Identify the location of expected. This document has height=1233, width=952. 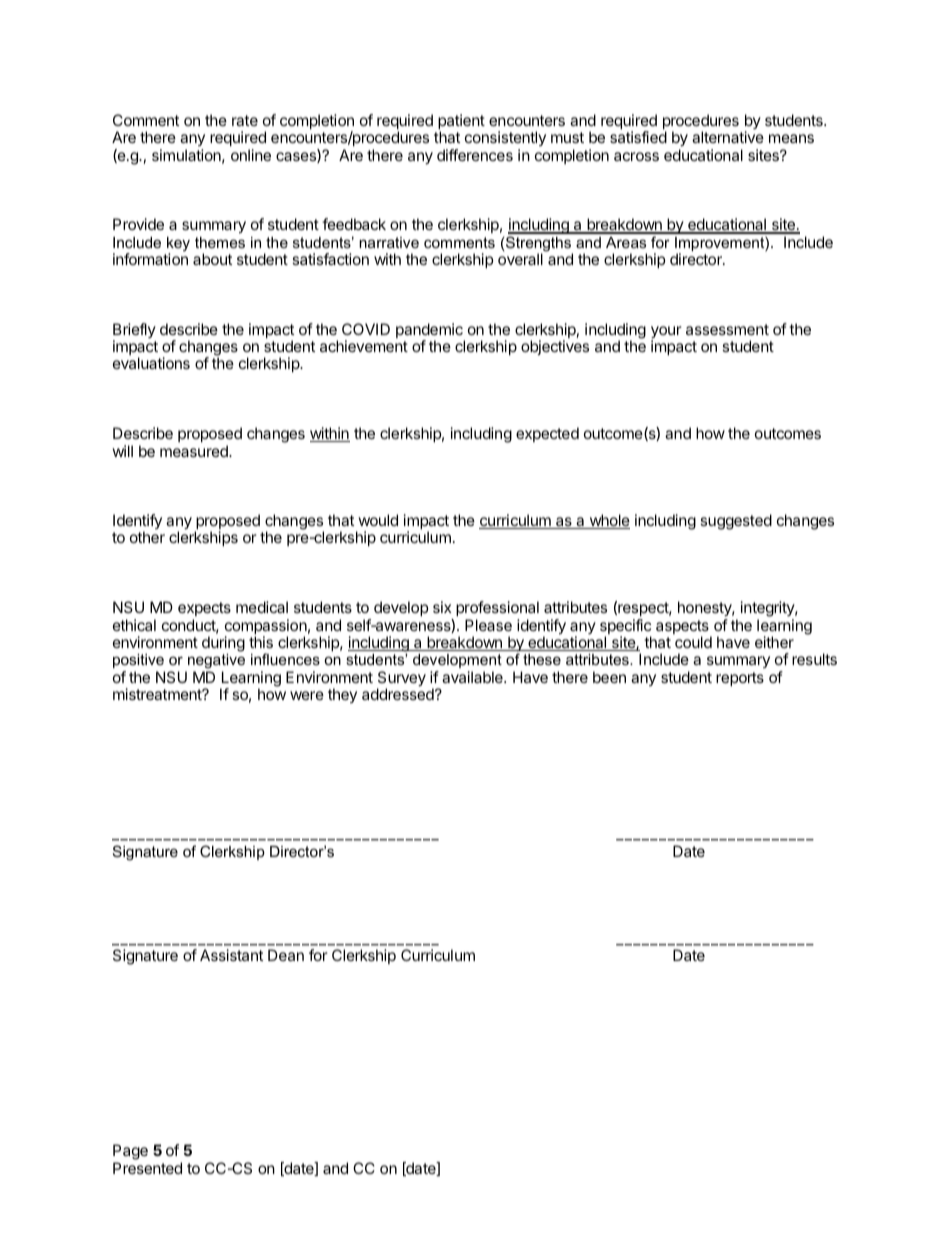
(547, 434).
